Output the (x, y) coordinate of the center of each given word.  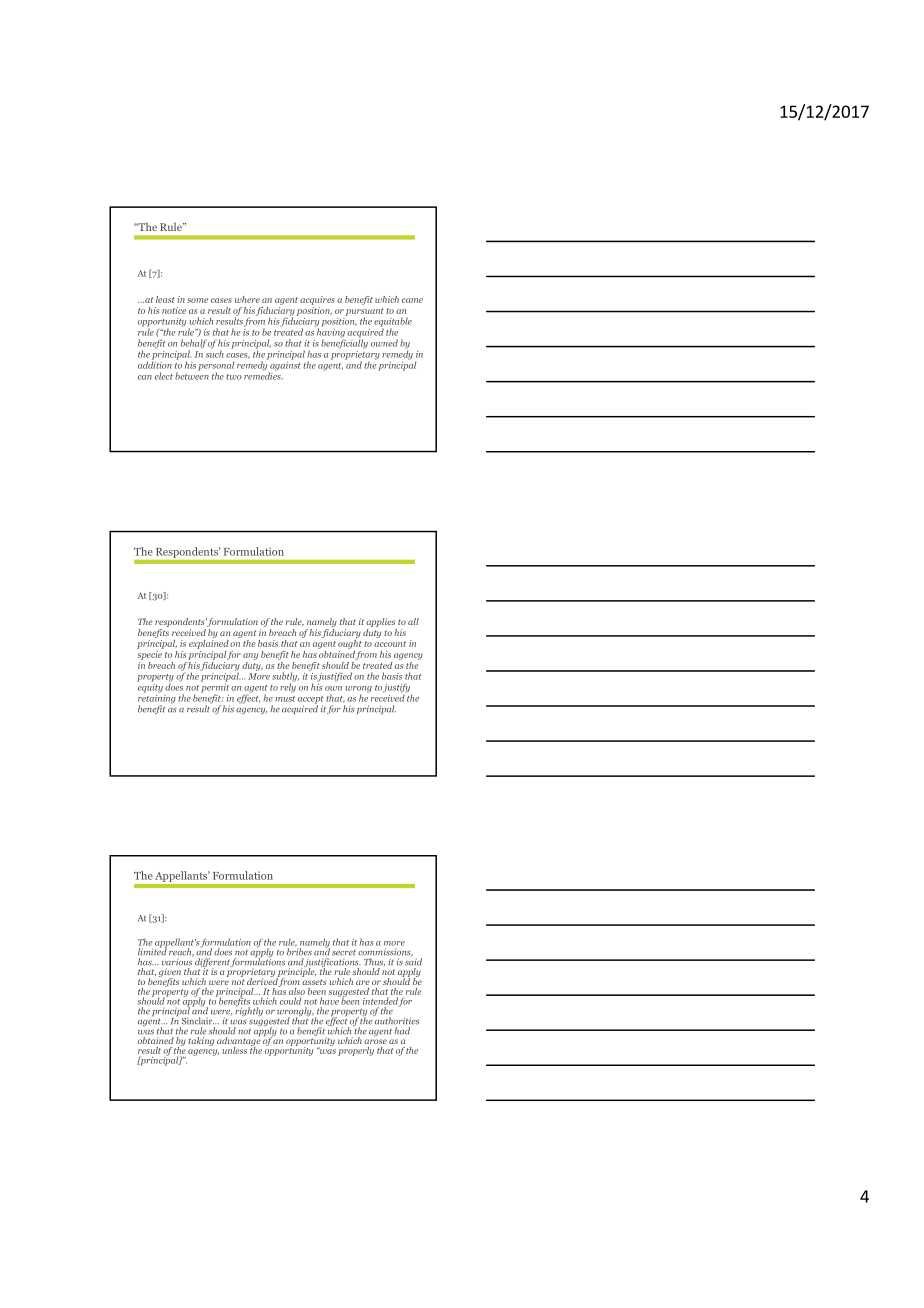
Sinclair (198, 1021)
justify (397, 689)
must (285, 699)
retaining (157, 699)
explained (209, 643)
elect (164, 376)
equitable (393, 323)
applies (380, 622)
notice (174, 310)
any (250, 656)
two (234, 377)
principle (296, 972)
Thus (374, 962)
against (284, 366)
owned (384, 343)
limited (152, 951)
